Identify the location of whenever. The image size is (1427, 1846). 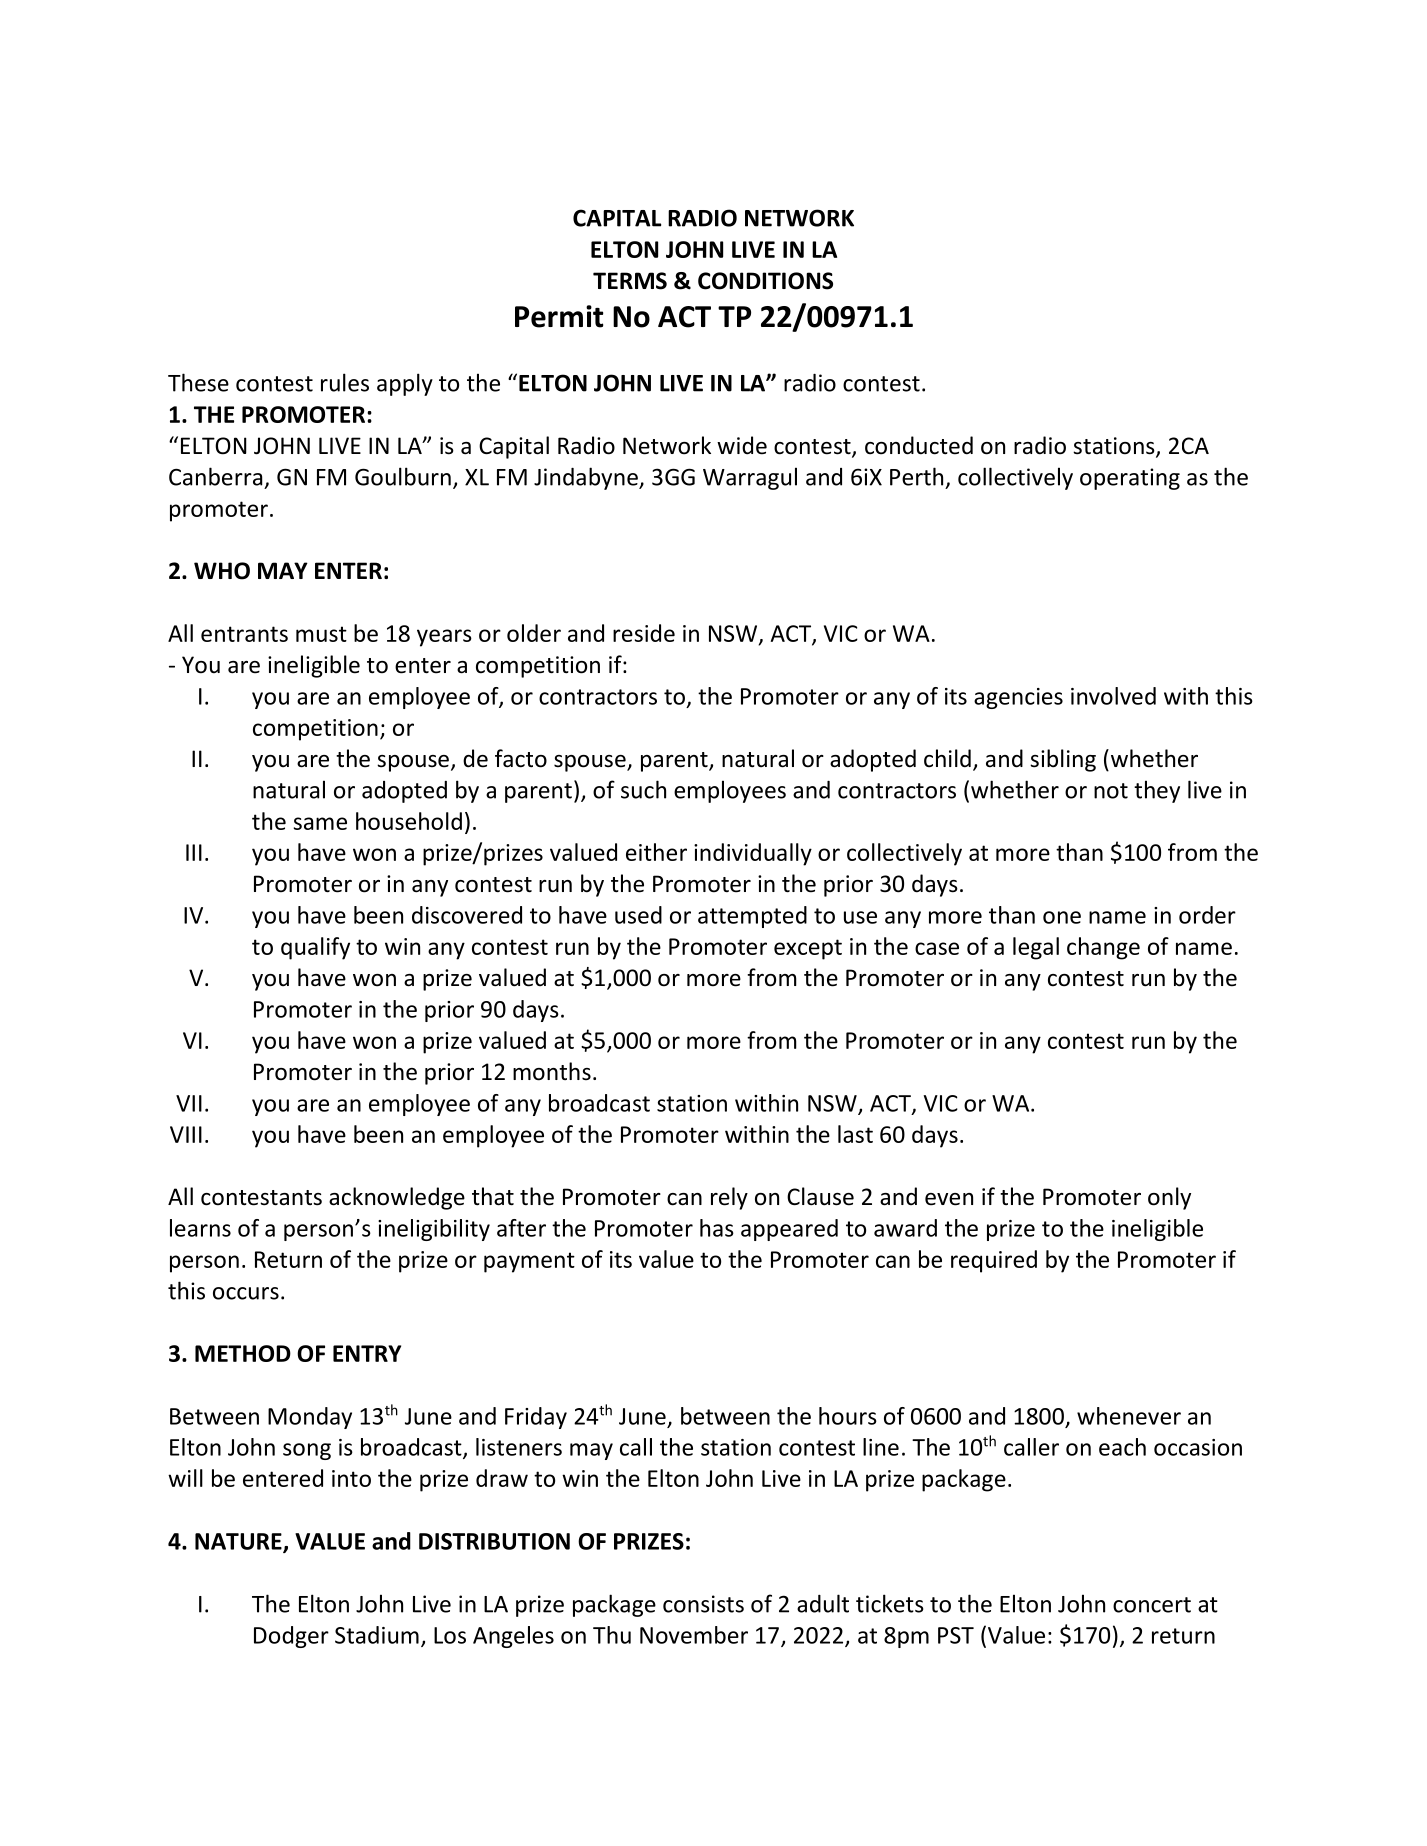
(1129, 1416).
